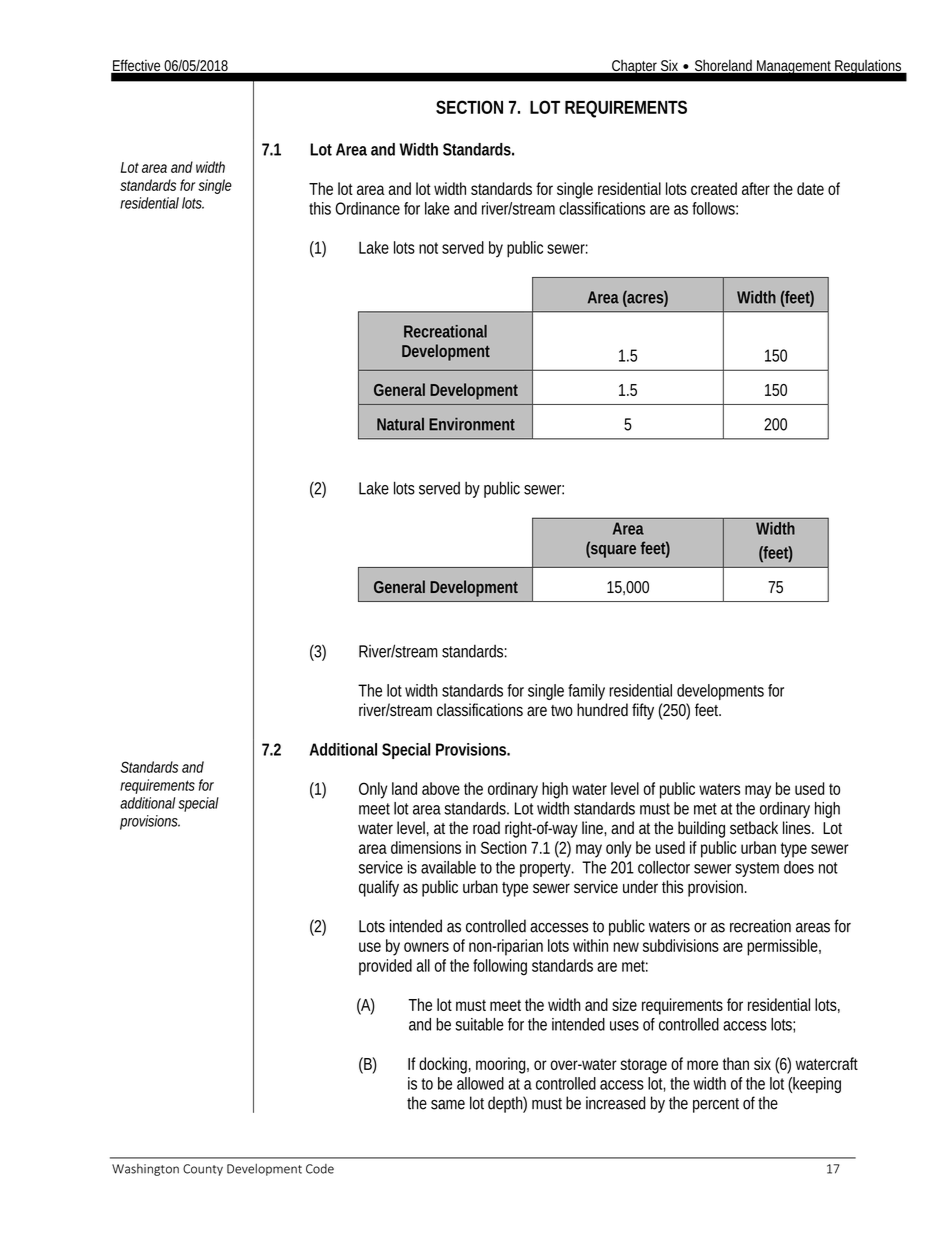 This screenshot has height=1233, width=952. I want to click on two, so click(562, 710).
